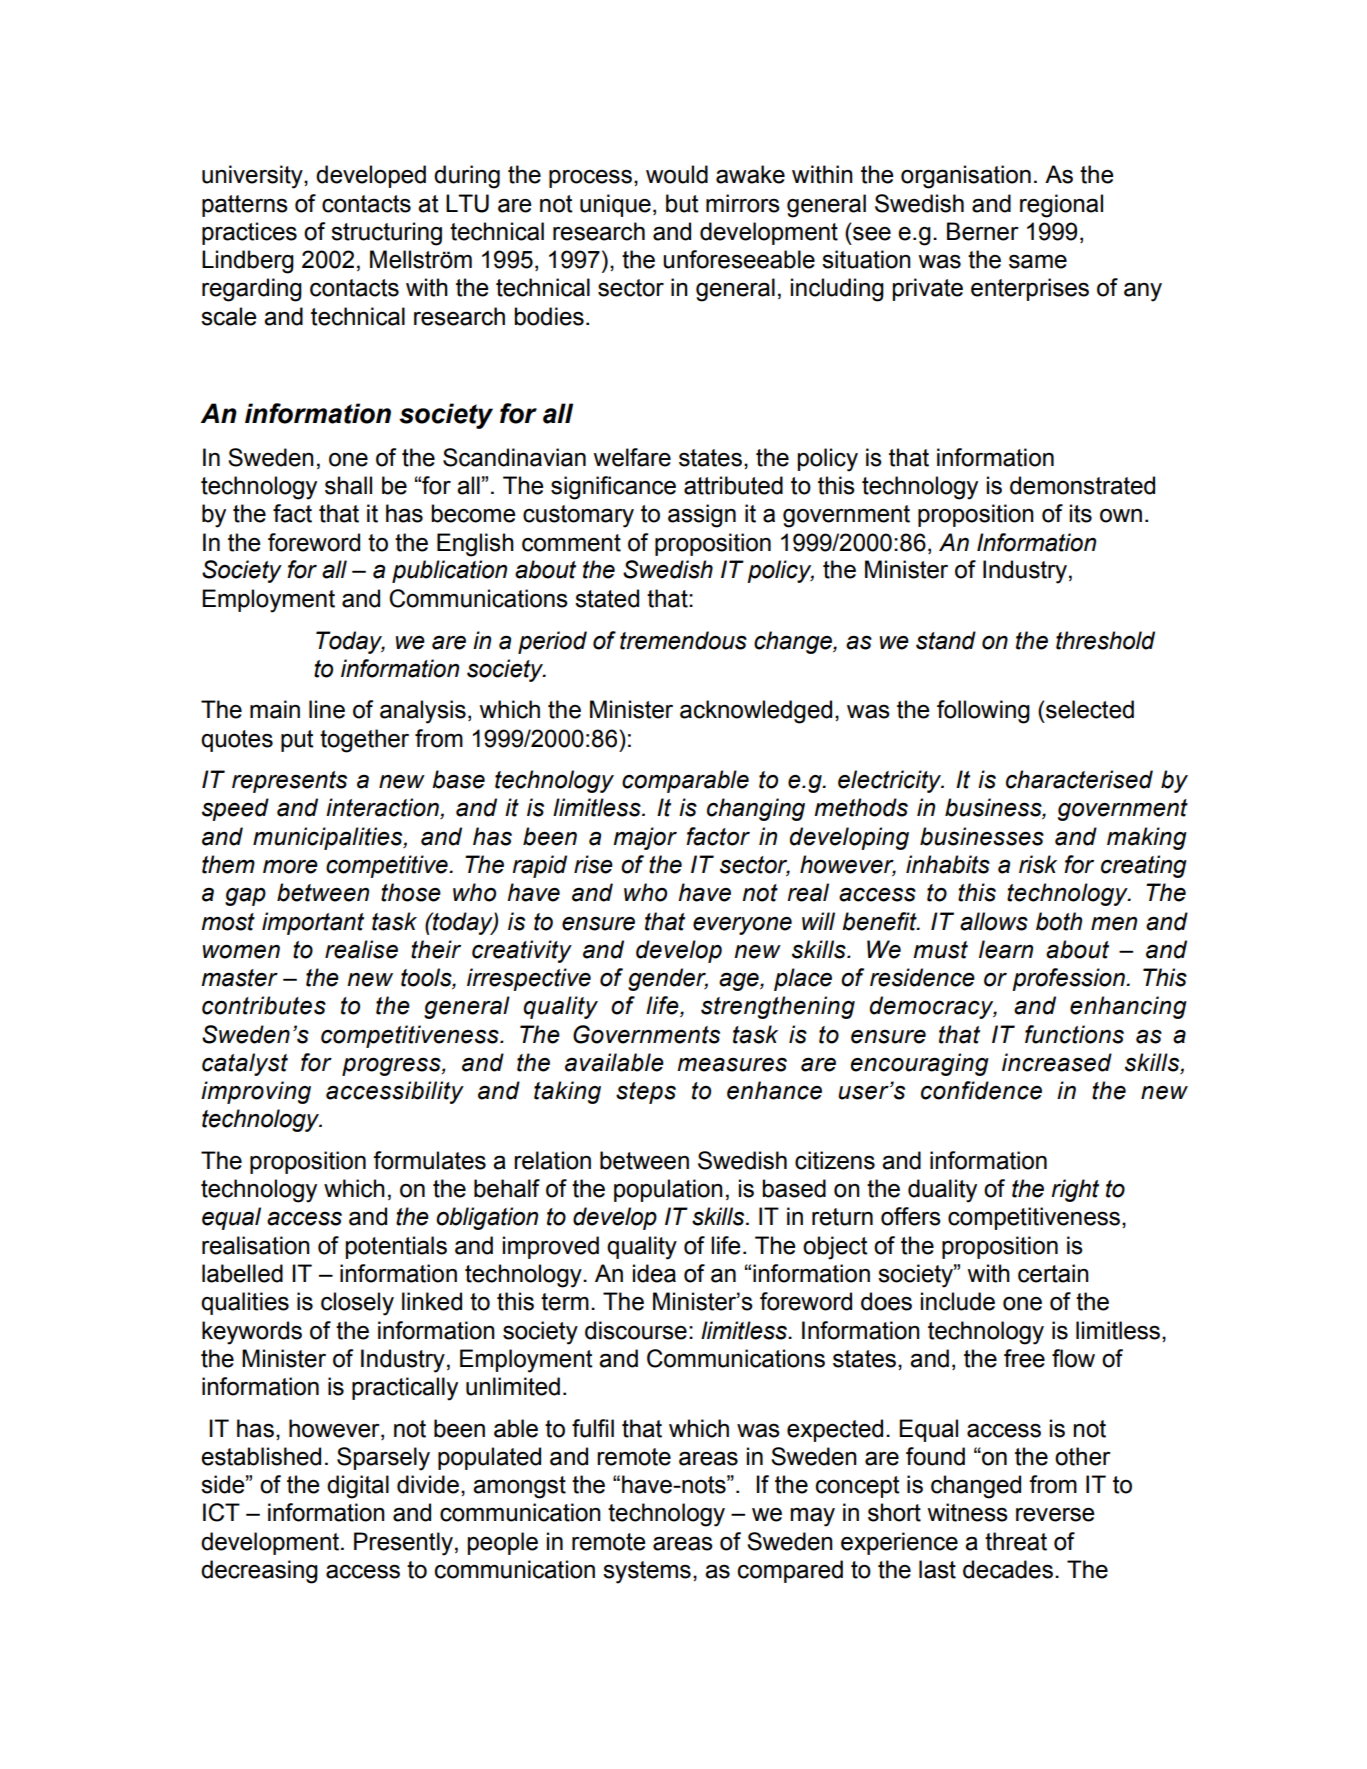 The width and height of the image is (1367, 1769). What do you see at coordinates (1038, 864) in the image?
I see `risk` at bounding box center [1038, 864].
